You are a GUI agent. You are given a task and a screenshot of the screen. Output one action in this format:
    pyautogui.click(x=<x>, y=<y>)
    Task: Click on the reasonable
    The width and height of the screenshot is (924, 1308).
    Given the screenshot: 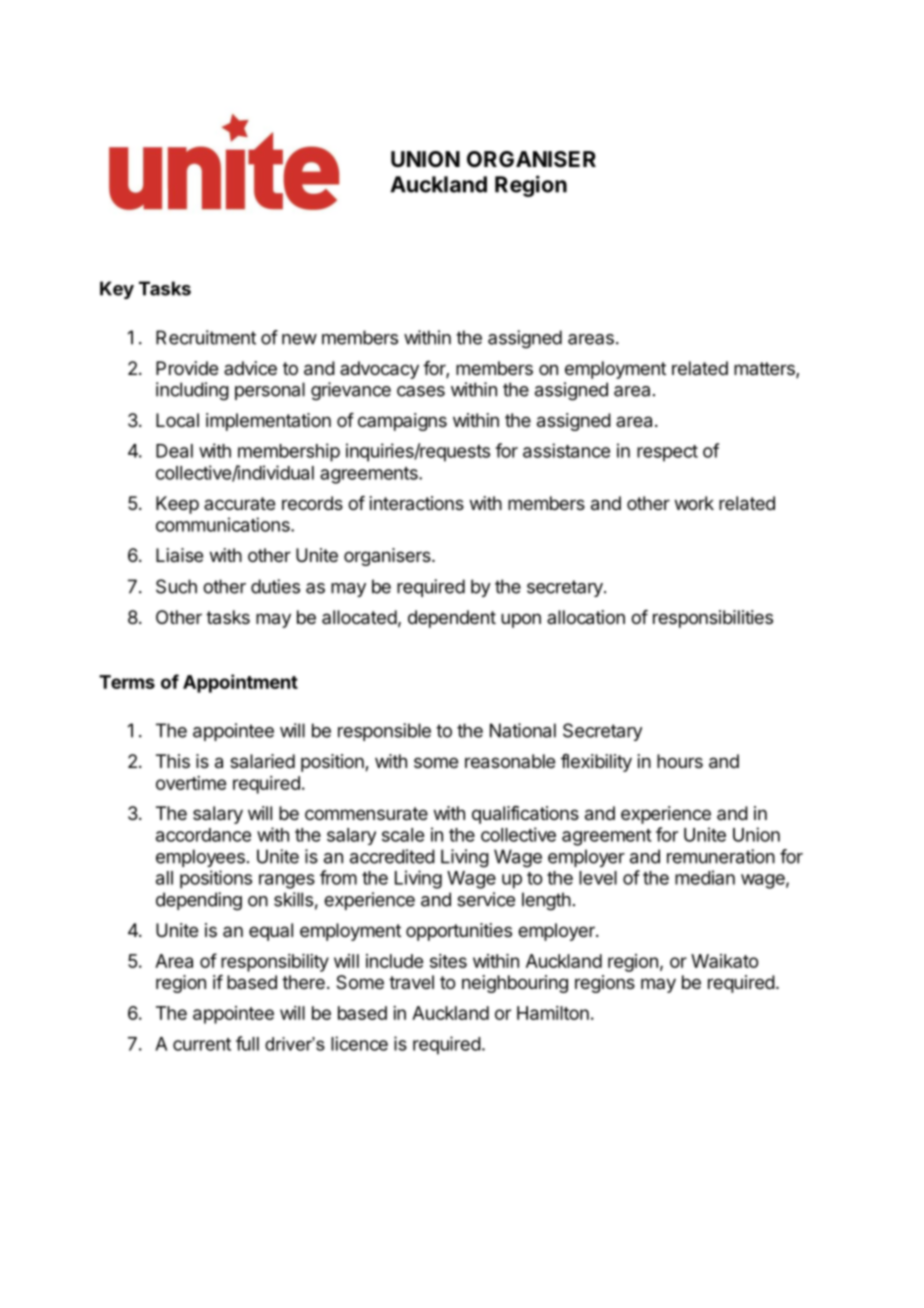 What is the action you would take?
    pyautogui.click(x=510, y=761)
